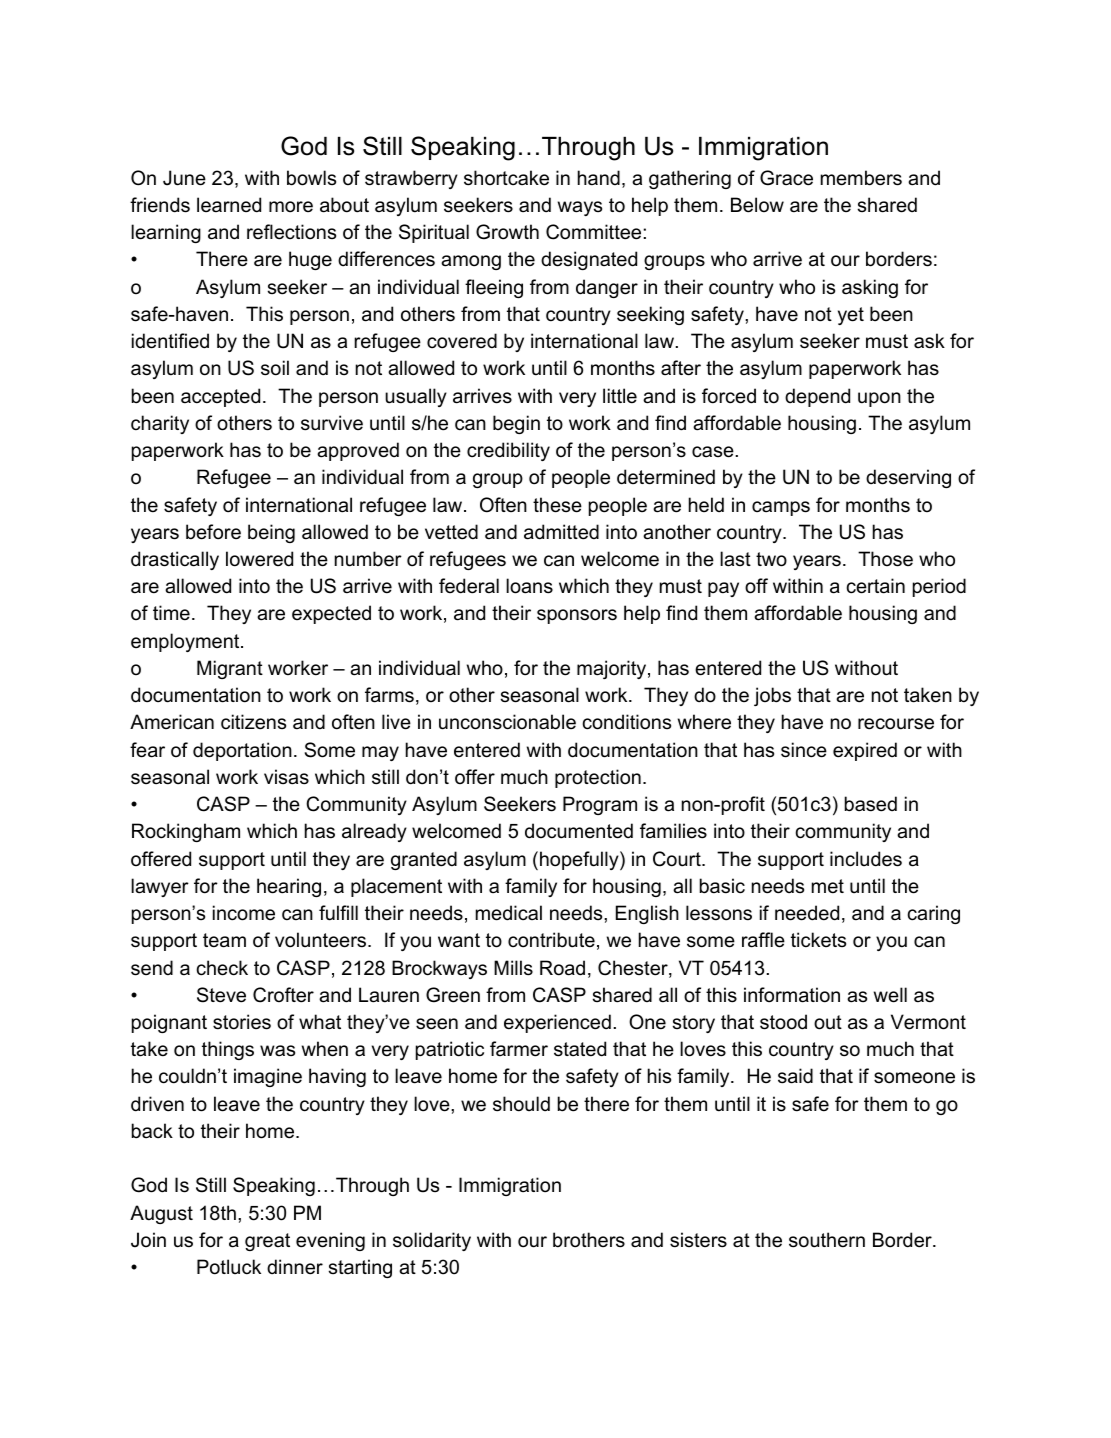 The image size is (1111, 1438). I want to click on great, so click(267, 1242).
